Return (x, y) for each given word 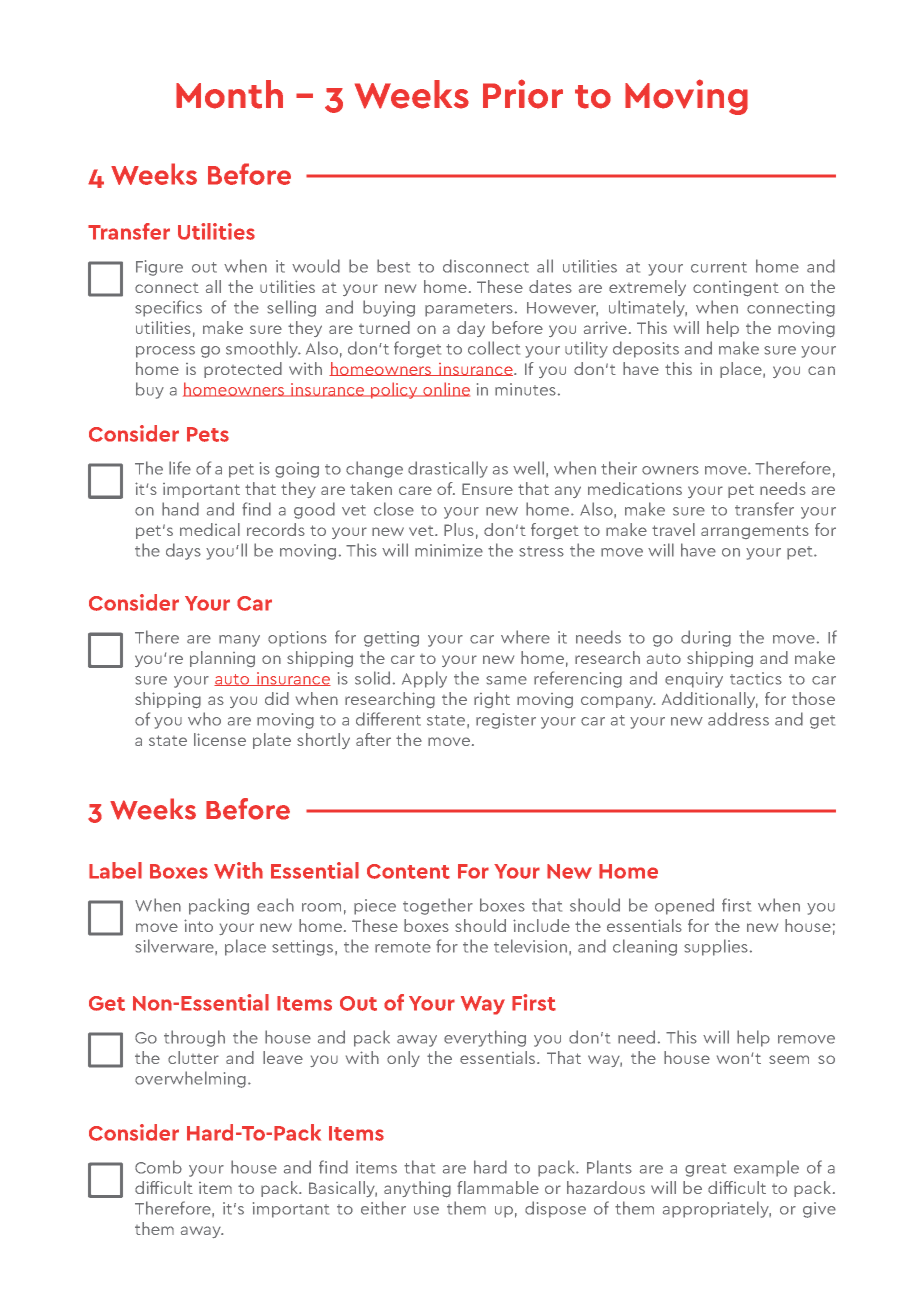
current (719, 267)
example (766, 1168)
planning (222, 659)
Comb (158, 1167)
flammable (498, 1187)
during (706, 638)
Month (229, 94)
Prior (523, 94)
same (506, 680)
